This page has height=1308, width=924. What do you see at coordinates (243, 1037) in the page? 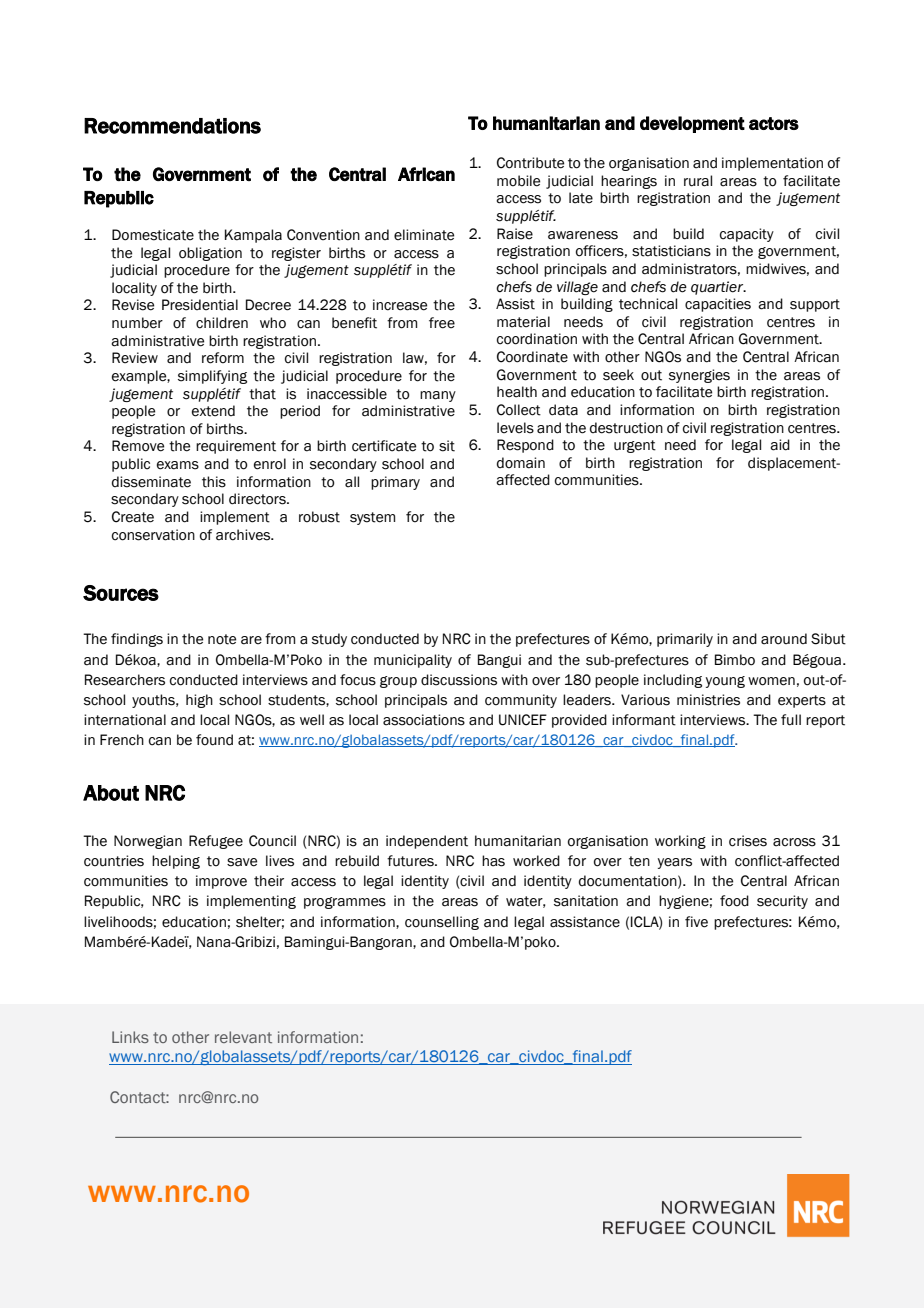
I see `relevant` at bounding box center [243, 1037].
